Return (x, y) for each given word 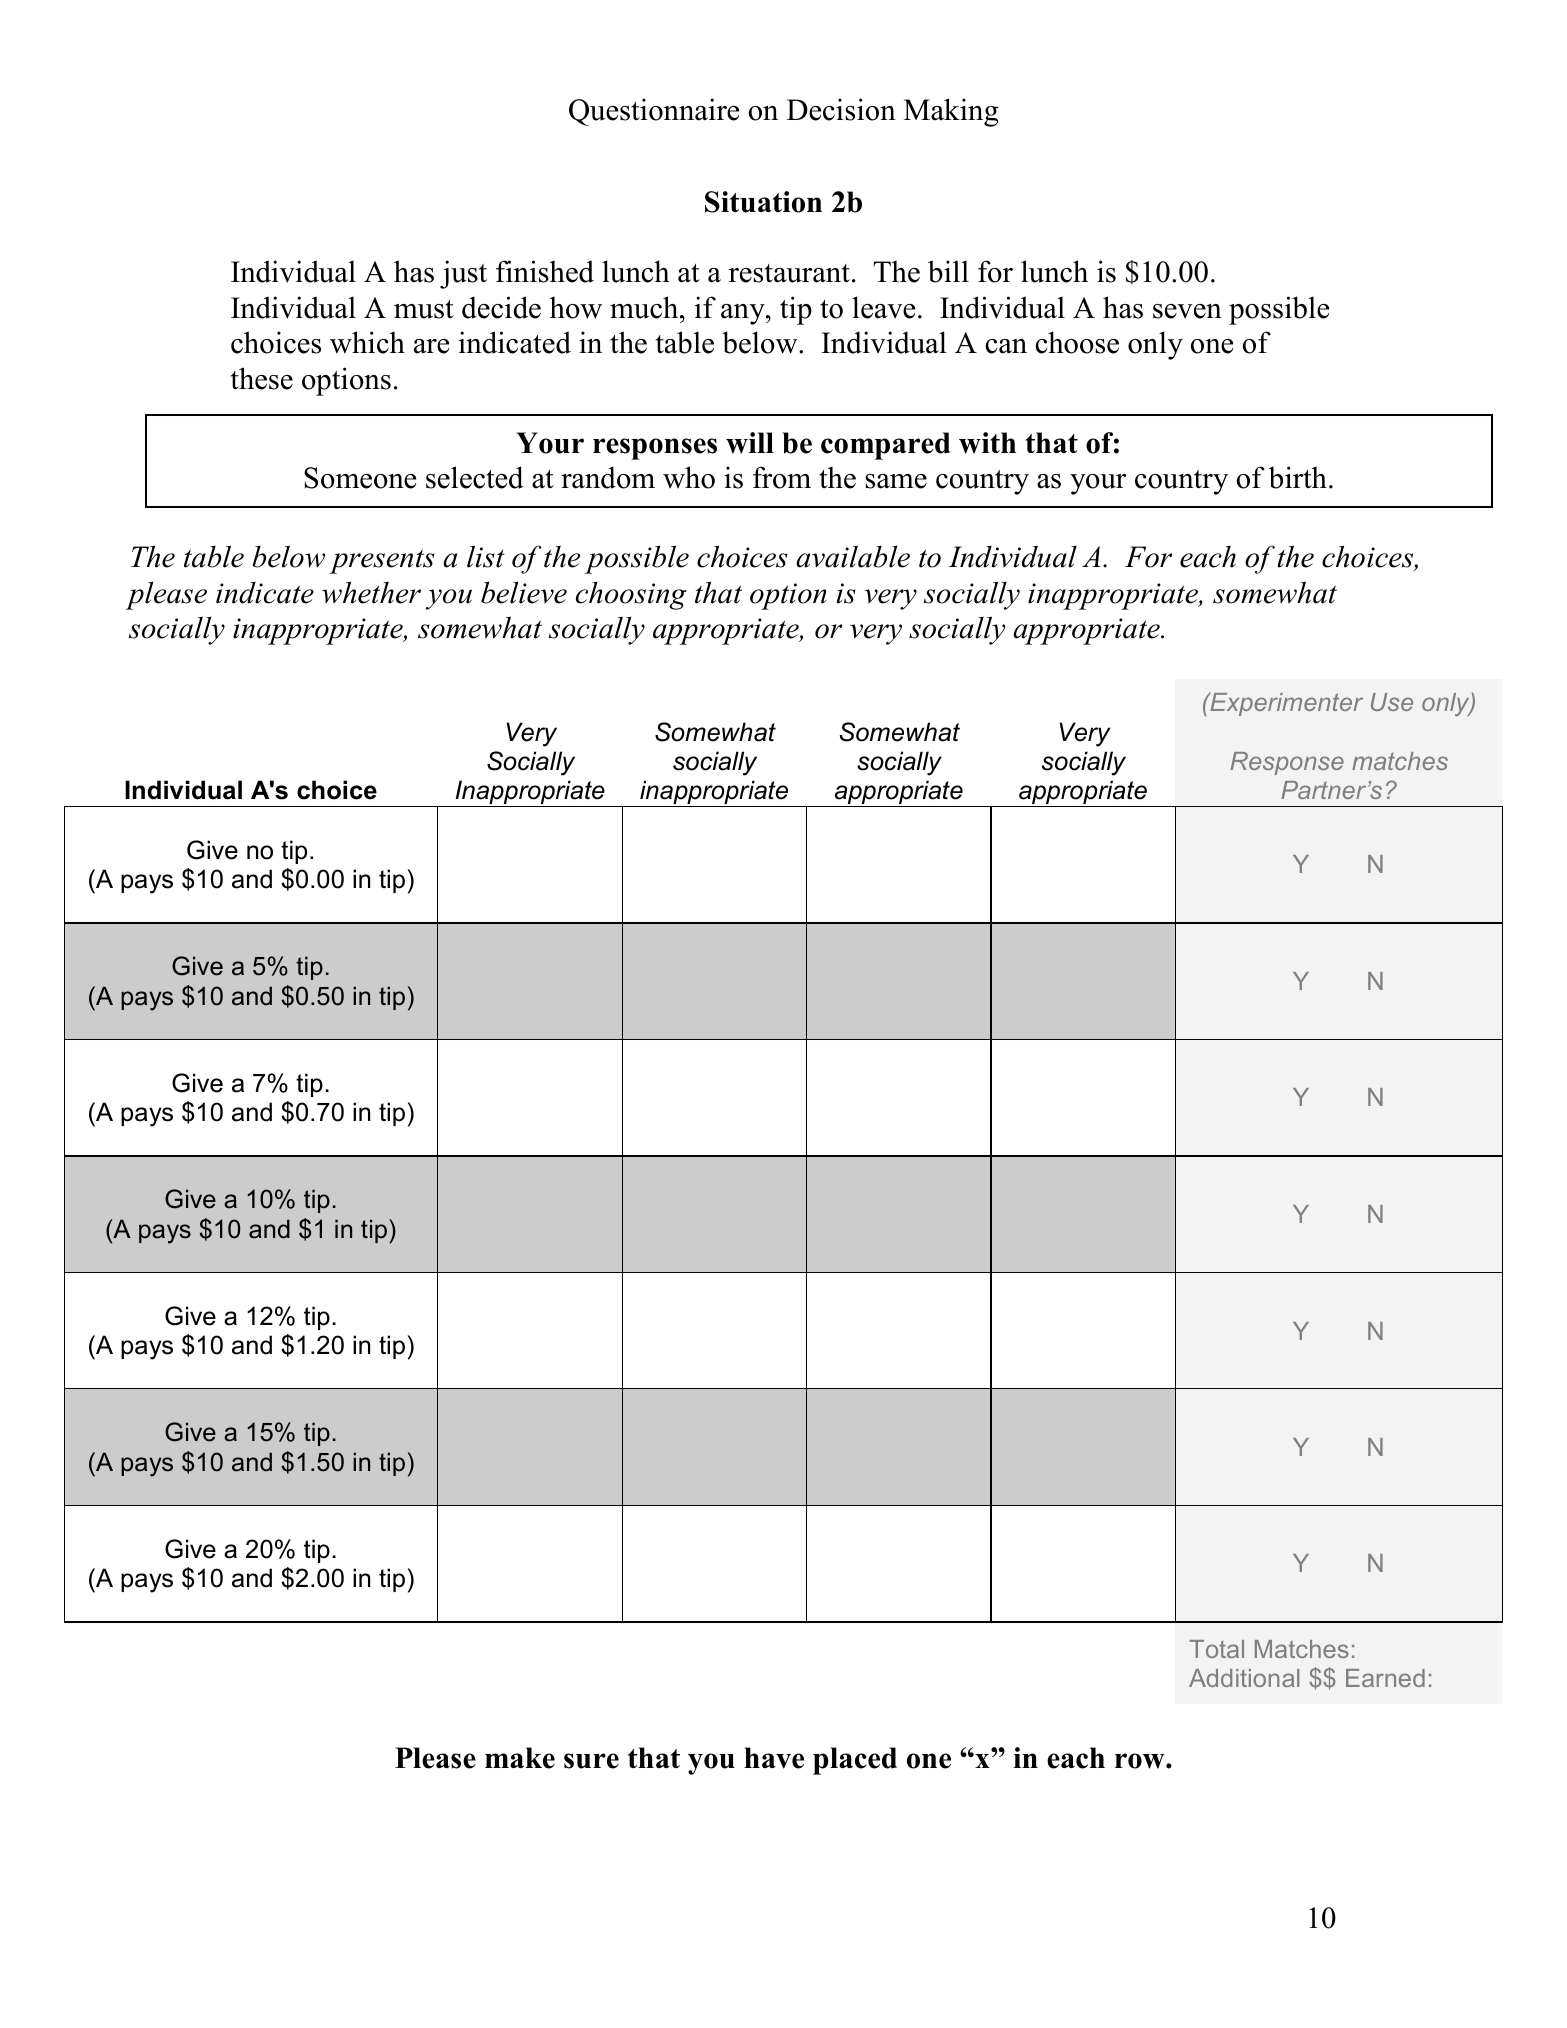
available (853, 556)
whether (371, 592)
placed (855, 1761)
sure (591, 1761)
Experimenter (1285, 704)
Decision (841, 109)
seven (1187, 311)
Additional (1244, 1678)
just (463, 274)
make (520, 1758)
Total (1217, 1649)
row (1141, 1761)
